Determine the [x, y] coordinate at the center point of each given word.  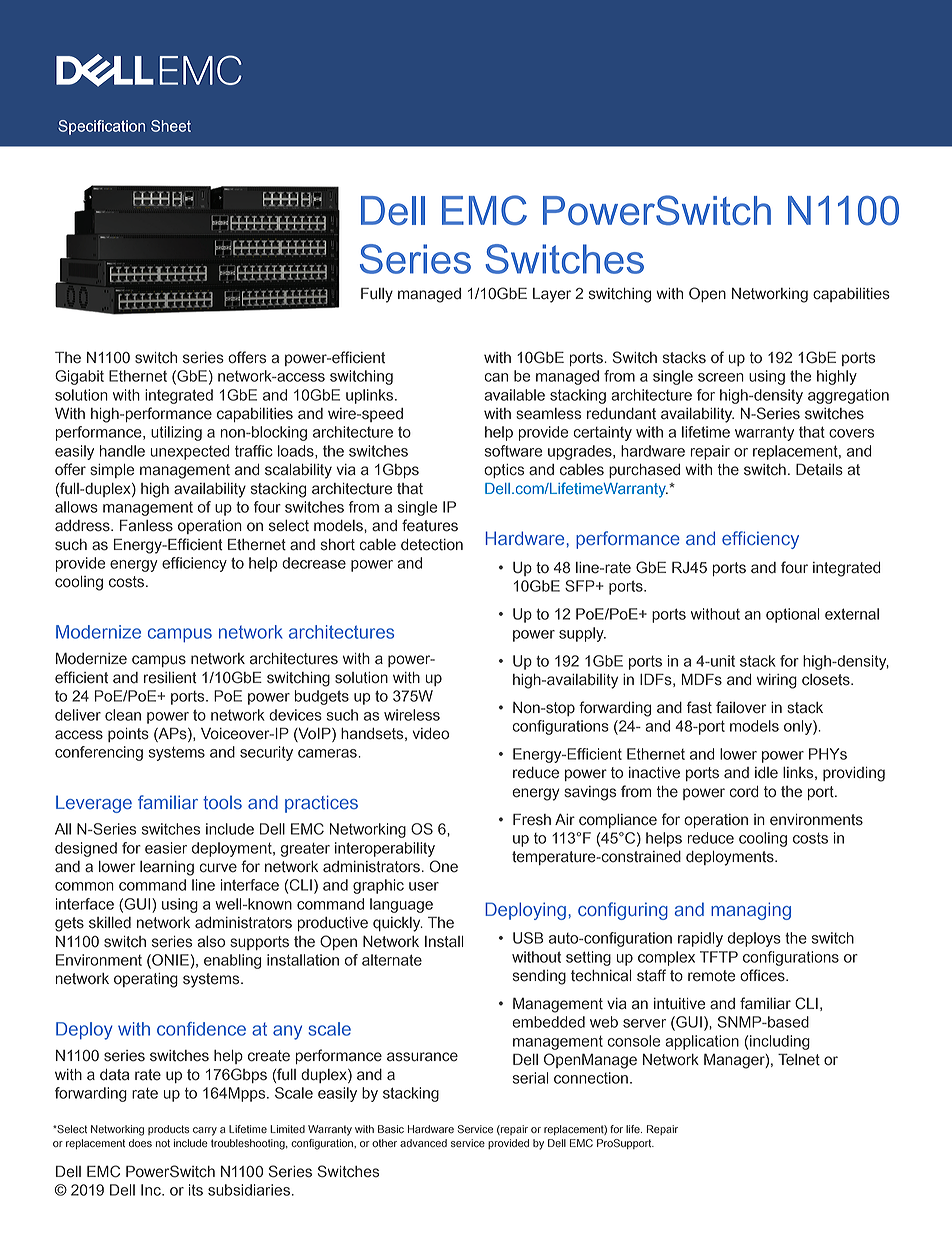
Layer [552, 295]
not [163, 1143]
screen [721, 377]
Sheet [171, 126]
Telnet [799, 1059]
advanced [423, 1143]
